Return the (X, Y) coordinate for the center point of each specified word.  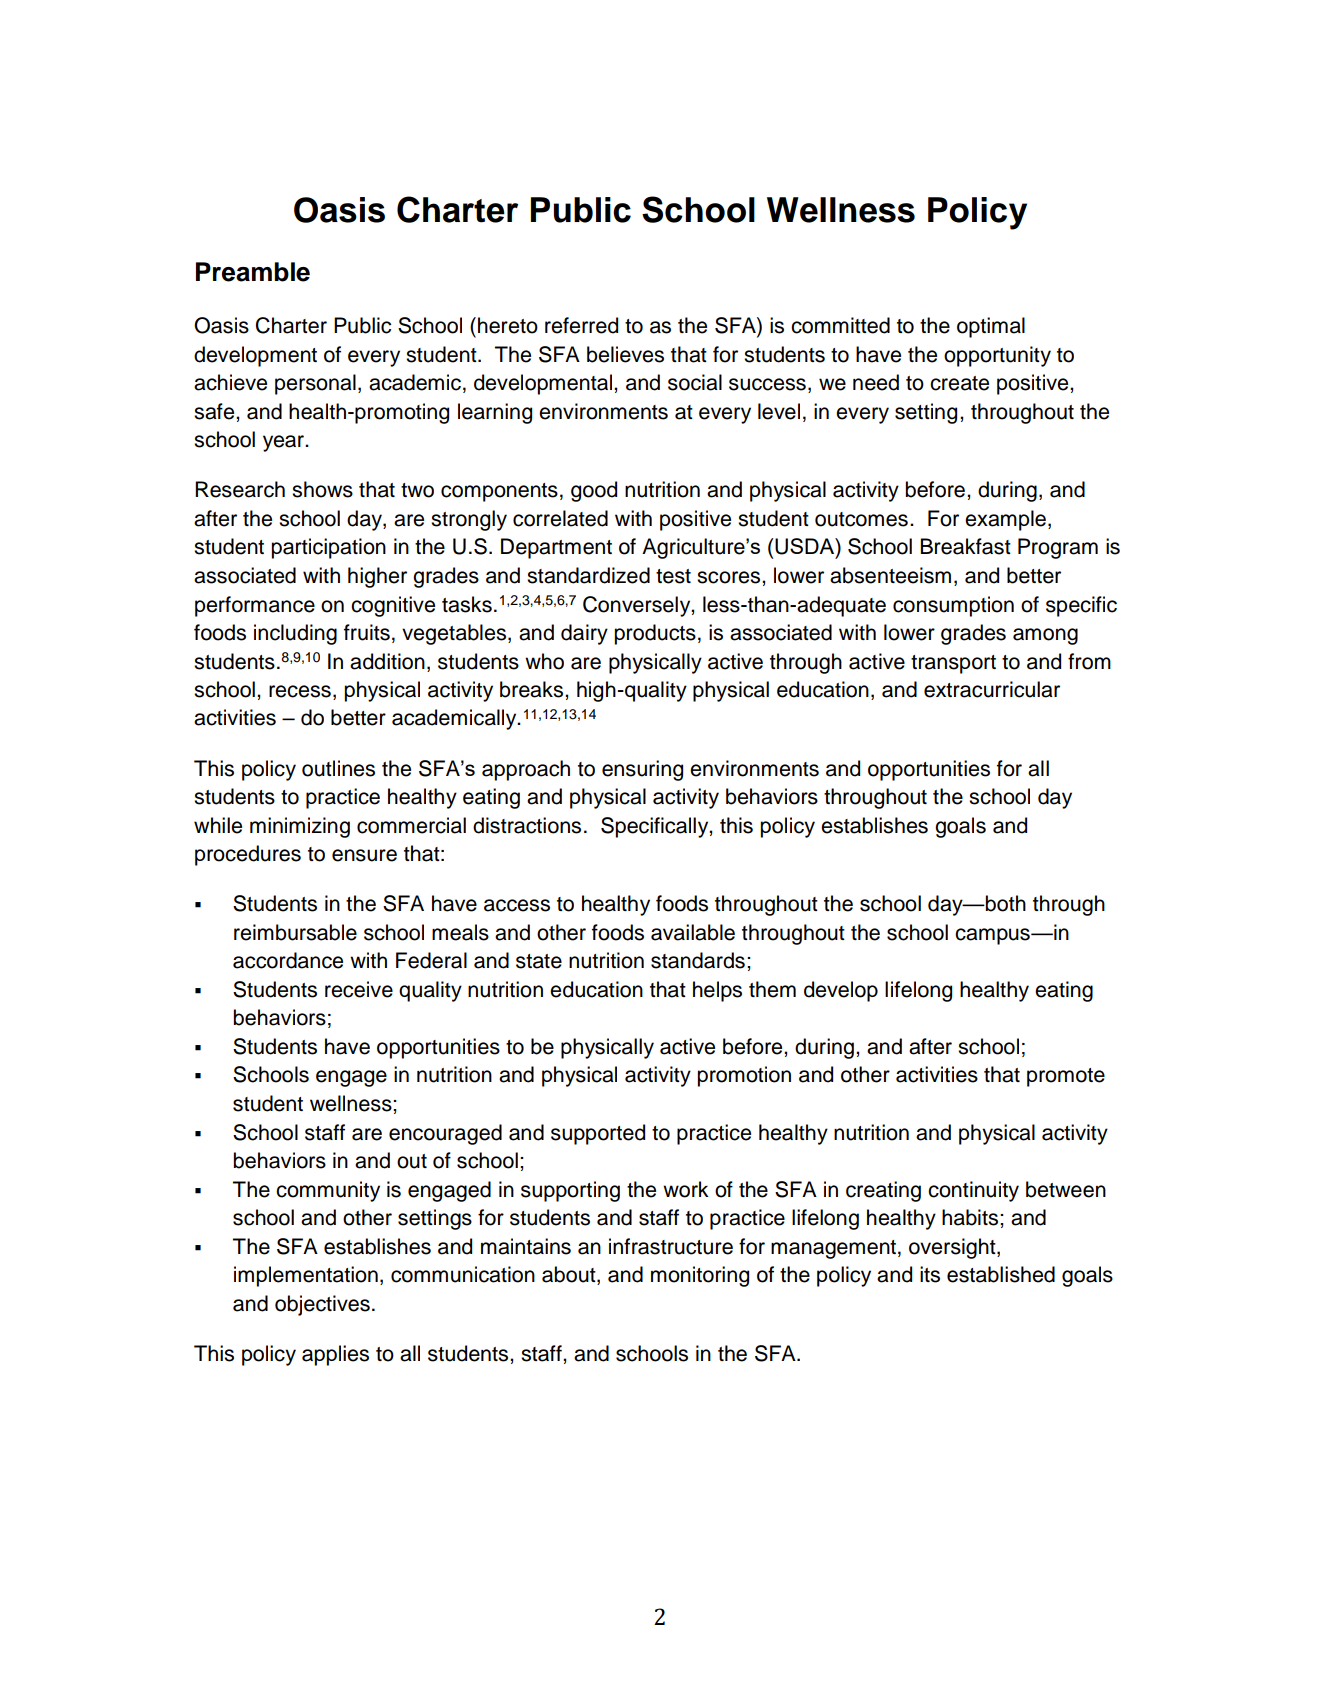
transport (953, 664)
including (295, 634)
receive (359, 989)
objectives (322, 1305)
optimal (991, 327)
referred (581, 325)
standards (698, 960)
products (655, 634)
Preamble (253, 272)
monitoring (700, 1276)
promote (1066, 1077)
